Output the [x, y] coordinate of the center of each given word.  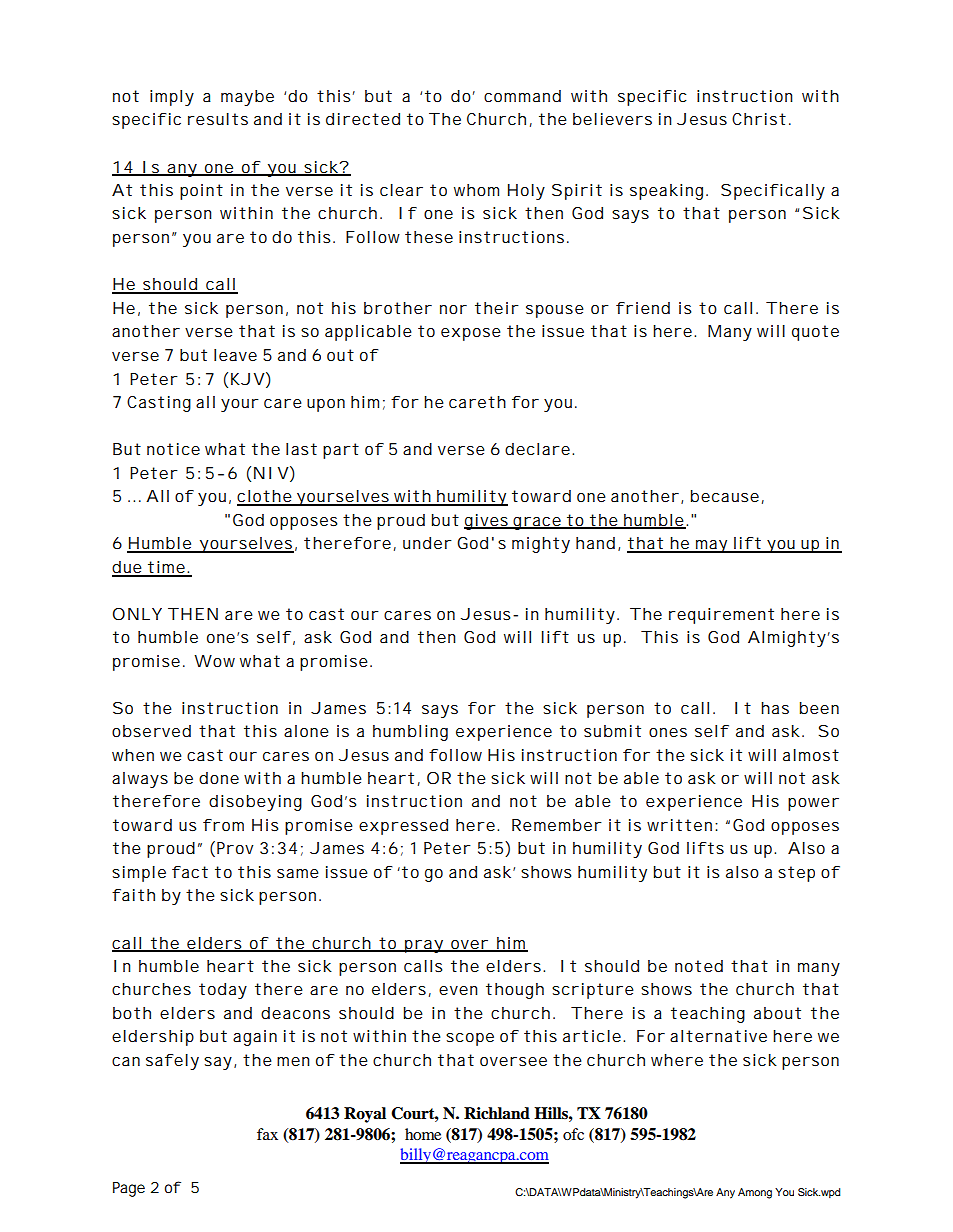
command [522, 96]
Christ [759, 119]
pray [424, 946]
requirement [721, 616]
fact [190, 872]
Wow [214, 661]
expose [471, 334]
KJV [248, 379]
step [796, 874]
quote [815, 333]
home [423, 1134]
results [218, 119]
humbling [410, 733]
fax [267, 1134]
